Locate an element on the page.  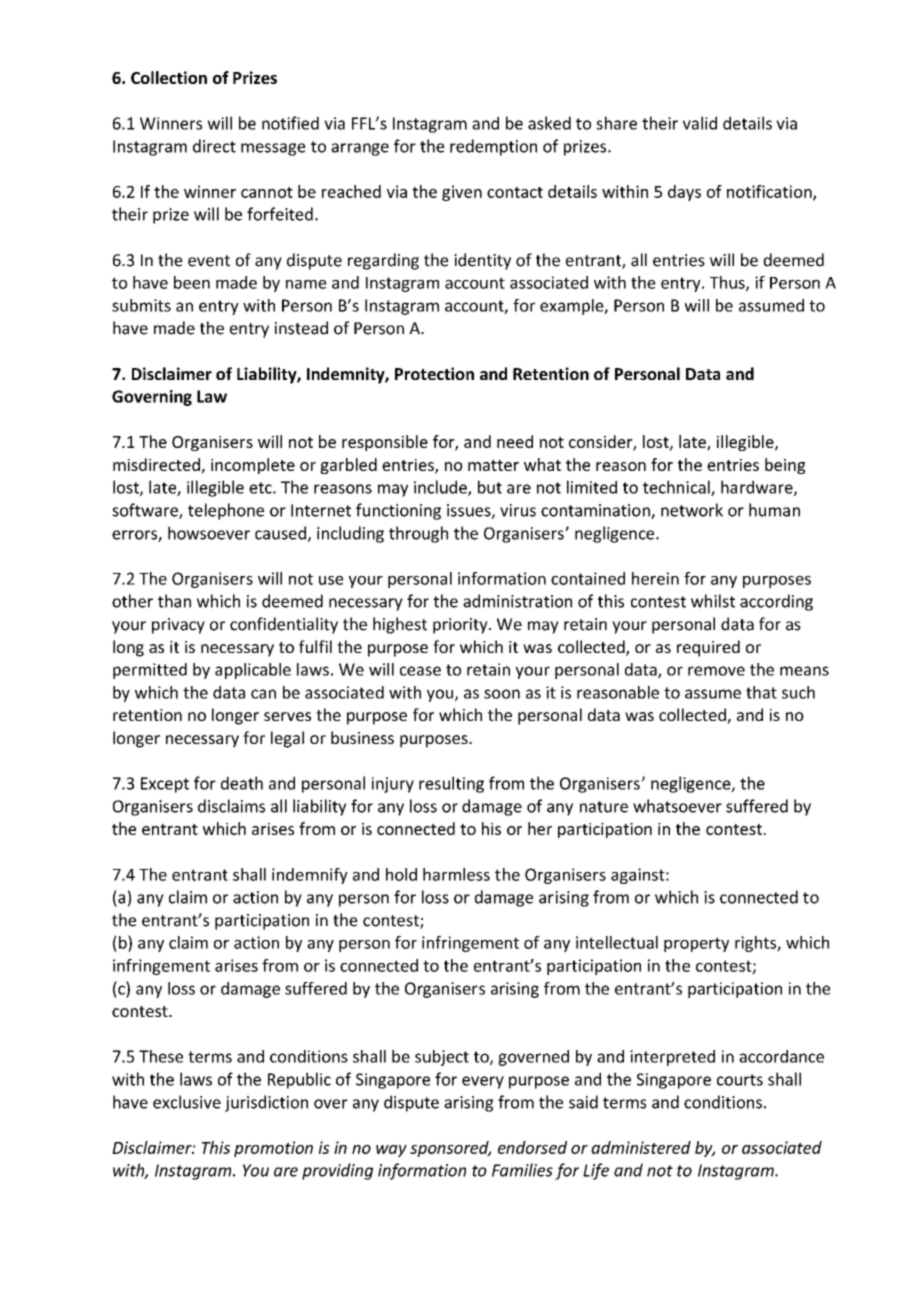
death is located at coordinates (242, 783).
